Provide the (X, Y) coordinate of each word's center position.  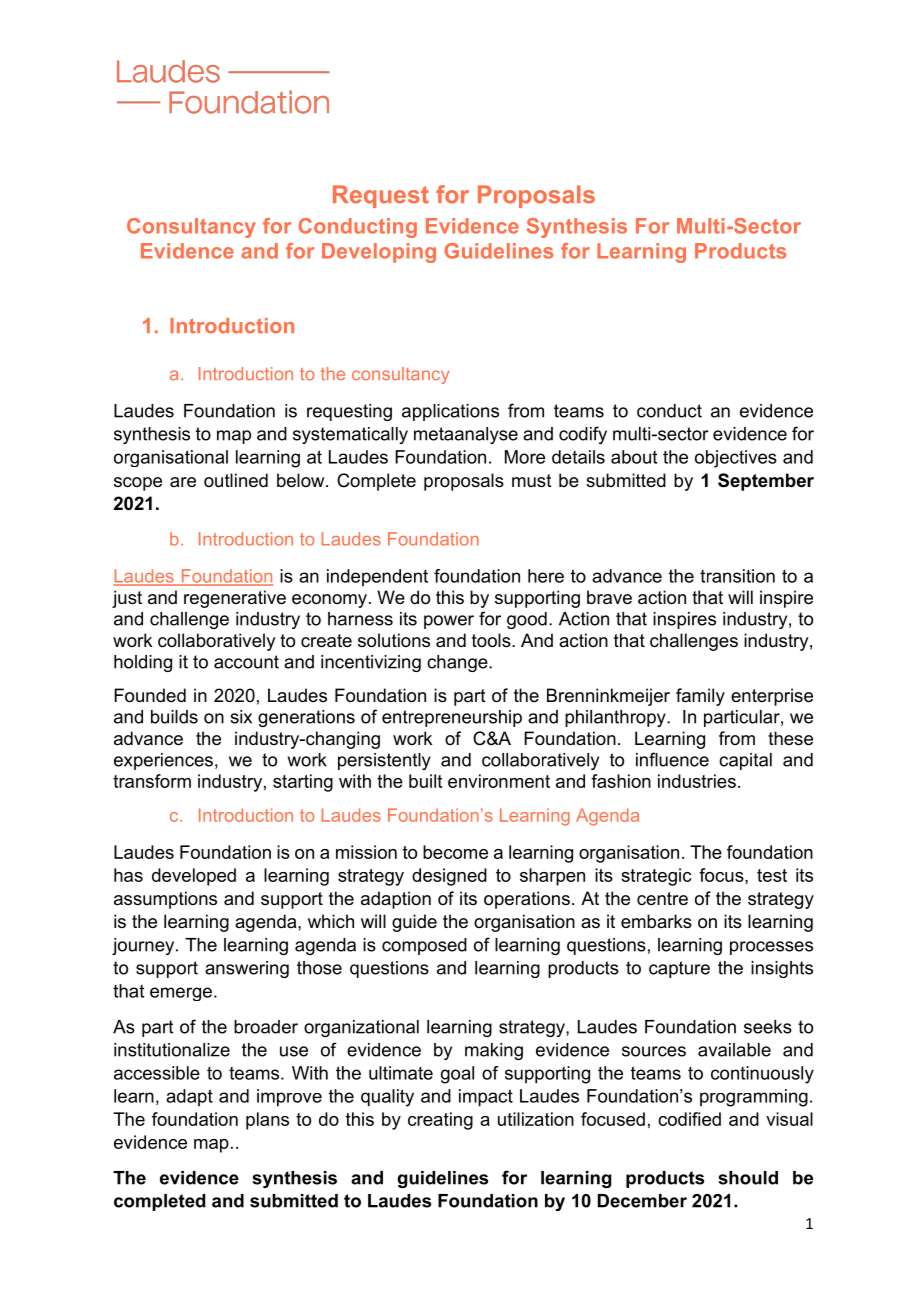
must (532, 481)
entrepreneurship (452, 718)
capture (679, 969)
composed (424, 946)
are (183, 482)
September (766, 482)
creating (440, 1121)
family (700, 697)
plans (267, 1121)
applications (450, 412)
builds (174, 717)
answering (247, 969)
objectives (736, 459)
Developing (379, 253)
